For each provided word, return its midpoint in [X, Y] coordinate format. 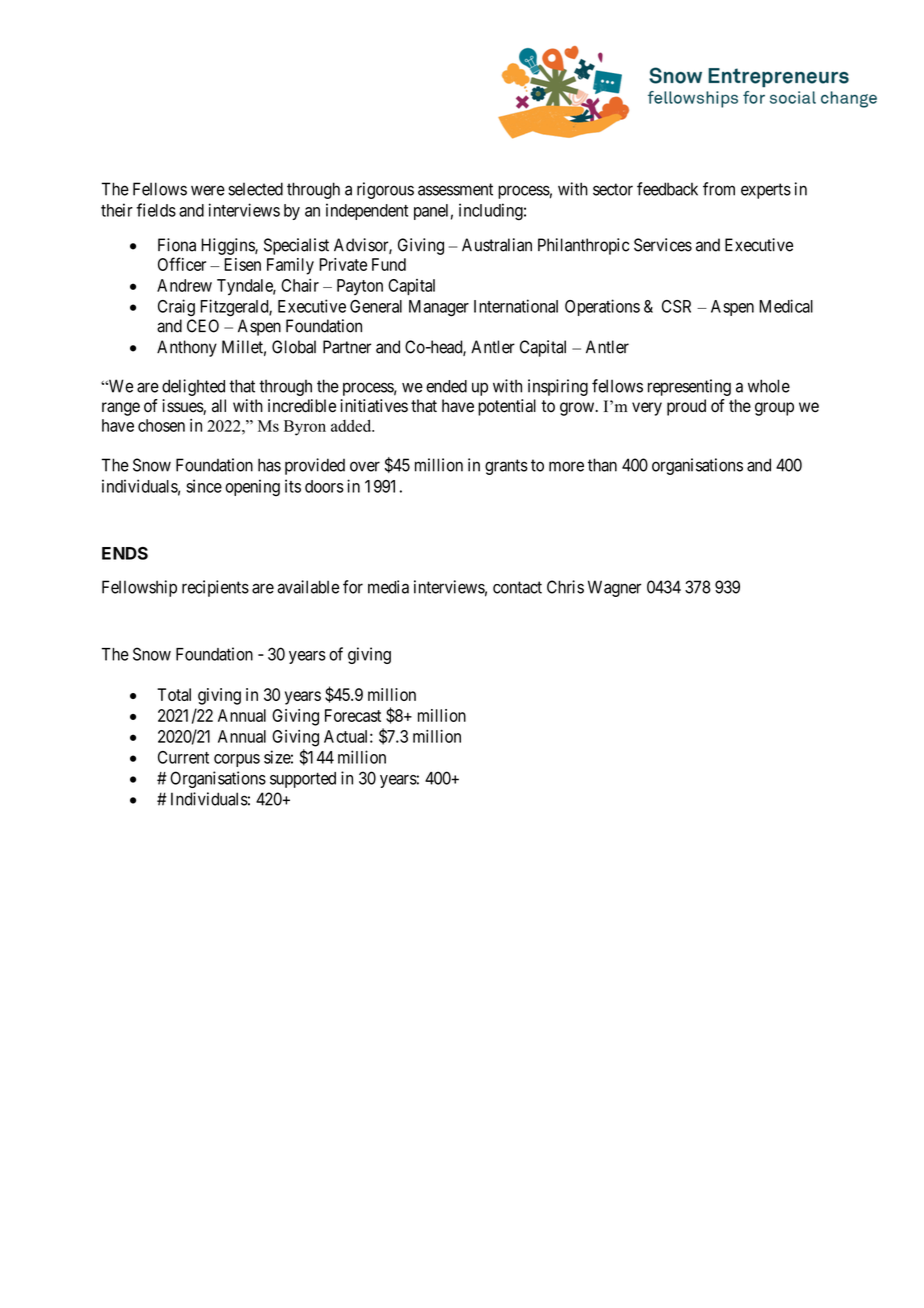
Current [183, 757]
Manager [439, 308]
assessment [455, 189]
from [719, 189]
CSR [676, 306]
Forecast [353, 715]
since [204, 486]
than [602, 465]
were [208, 190]
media [388, 587]
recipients [215, 588]
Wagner [614, 588]
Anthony [187, 348]
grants [506, 467]
